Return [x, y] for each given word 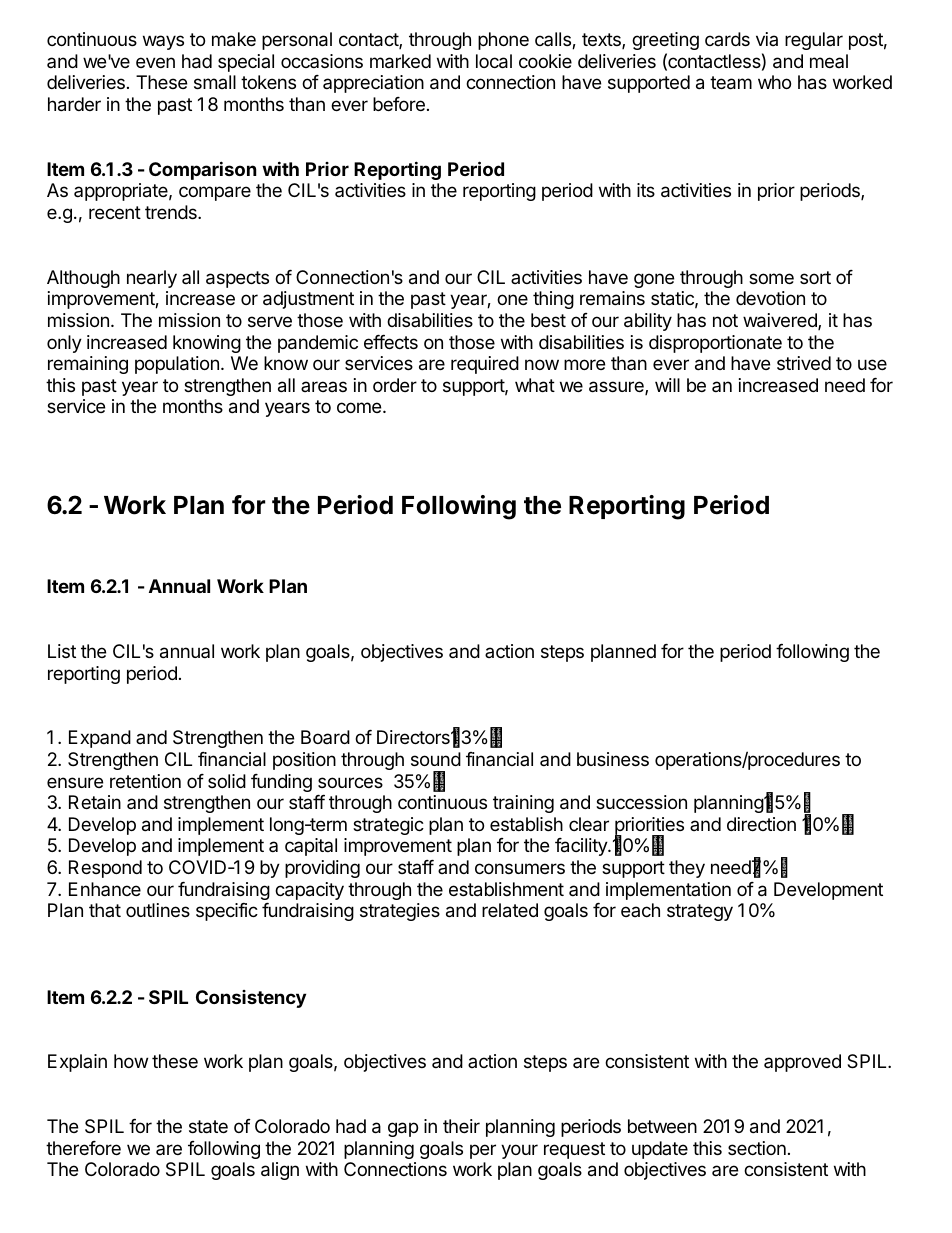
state [208, 1127]
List [62, 651]
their [461, 1126]
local [494, 61]
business [613, 759]
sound [436, 759]
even [155, 62]
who [774, 82]
